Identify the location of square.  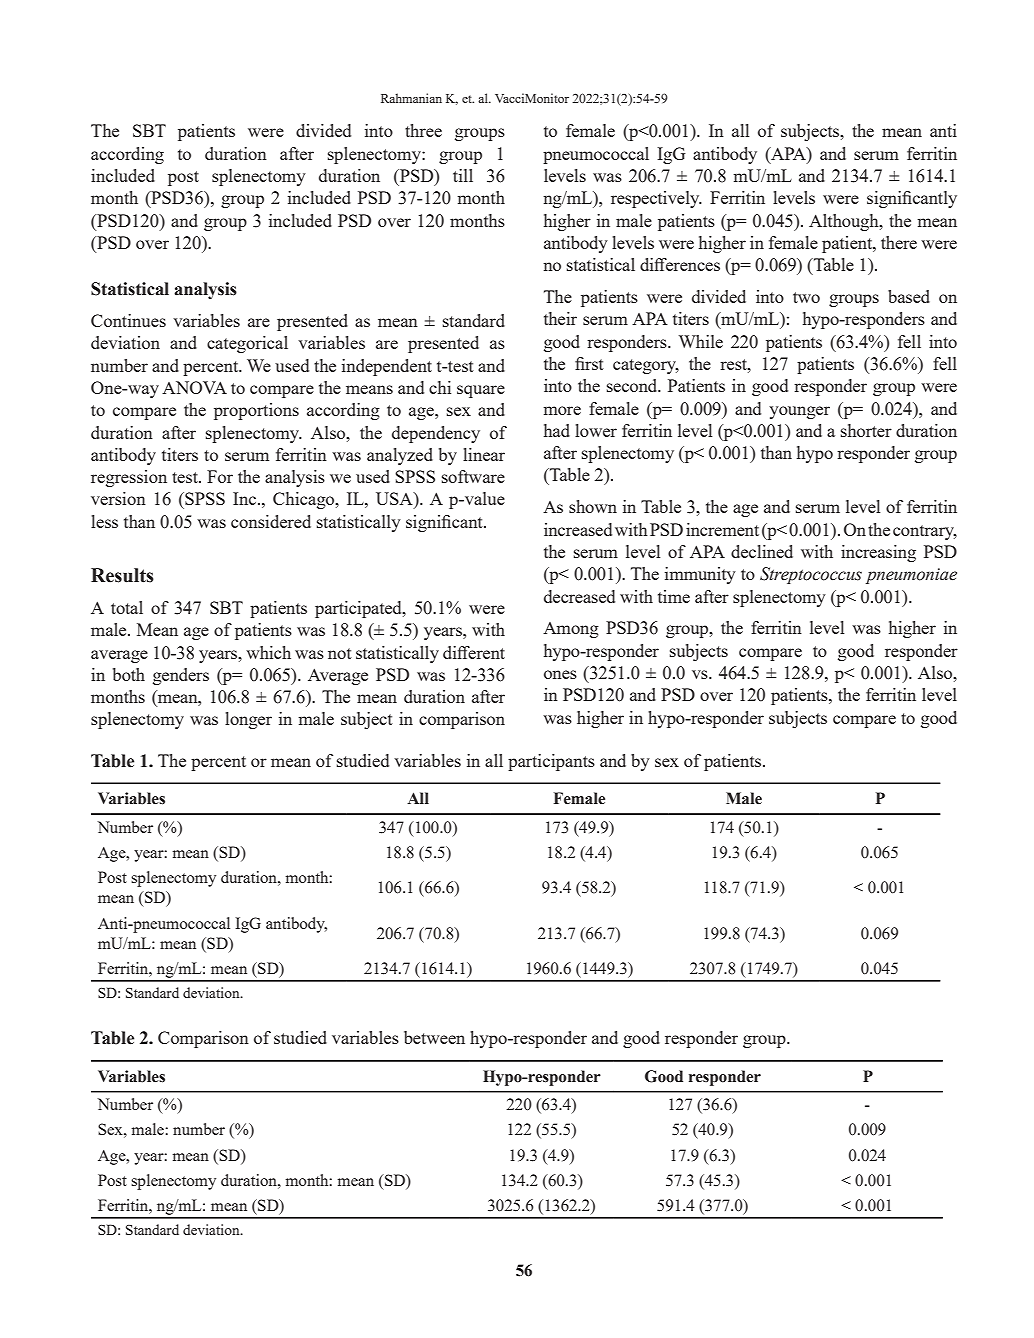
(481, 391).
